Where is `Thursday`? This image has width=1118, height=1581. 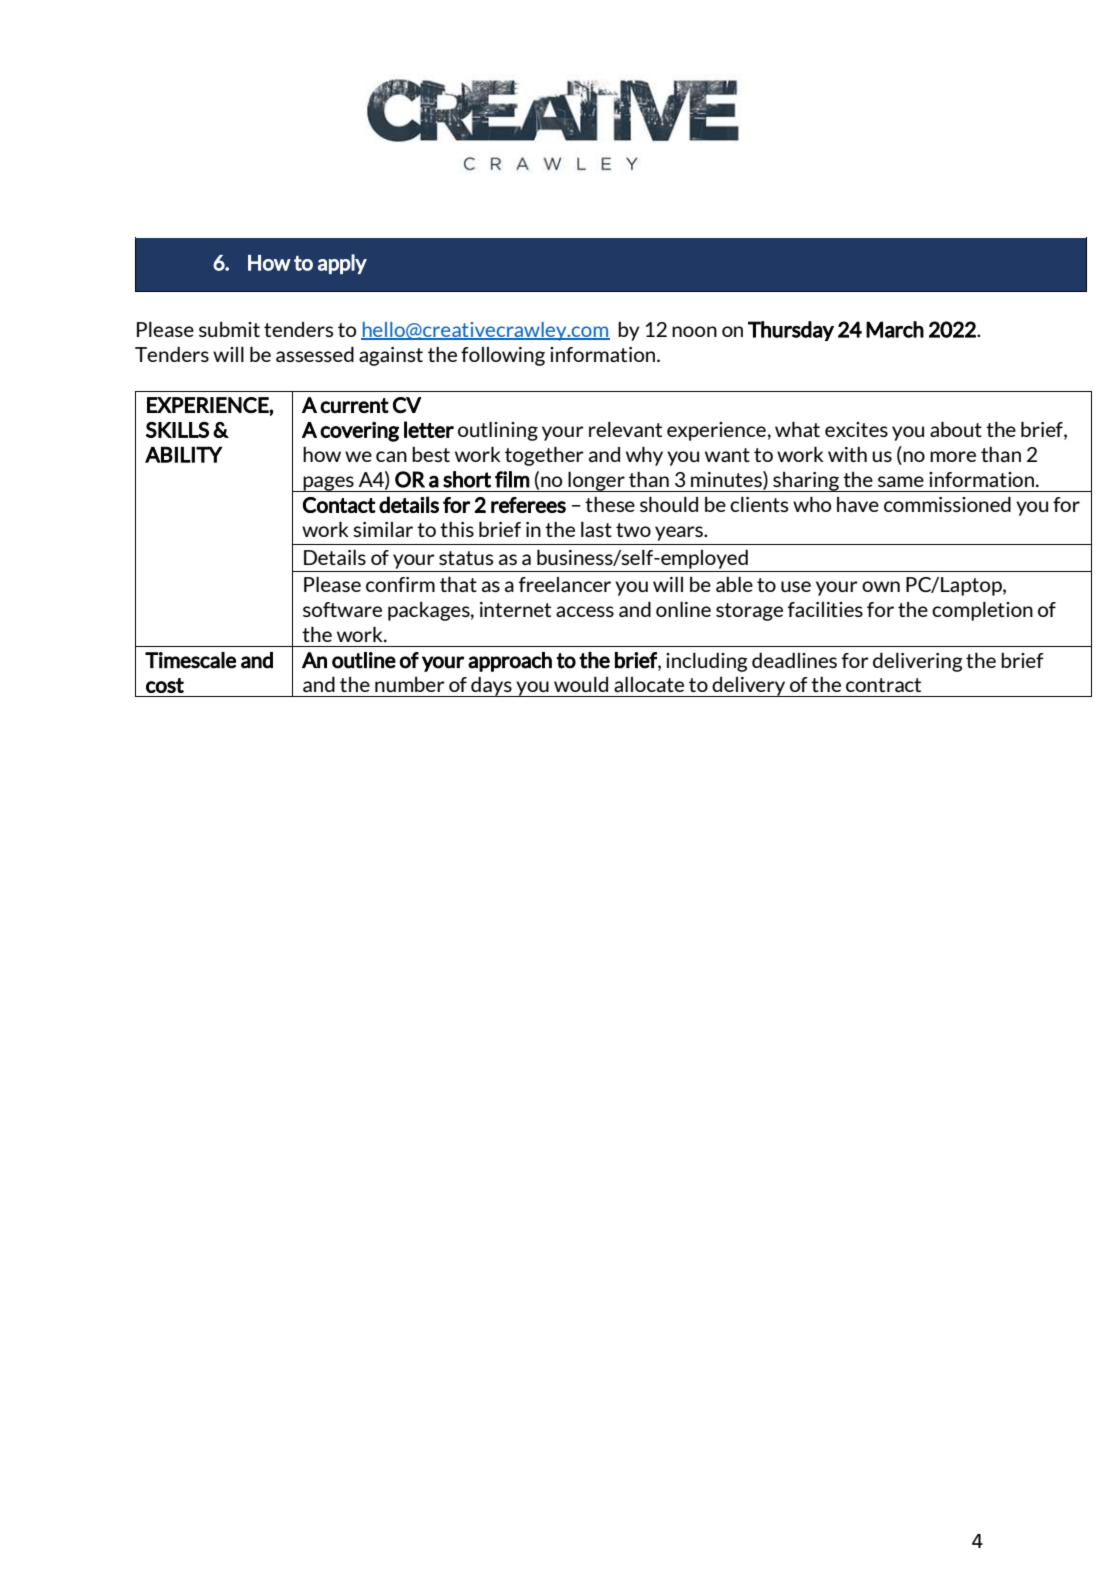 Thursday is located at coordinates (791, 331).
